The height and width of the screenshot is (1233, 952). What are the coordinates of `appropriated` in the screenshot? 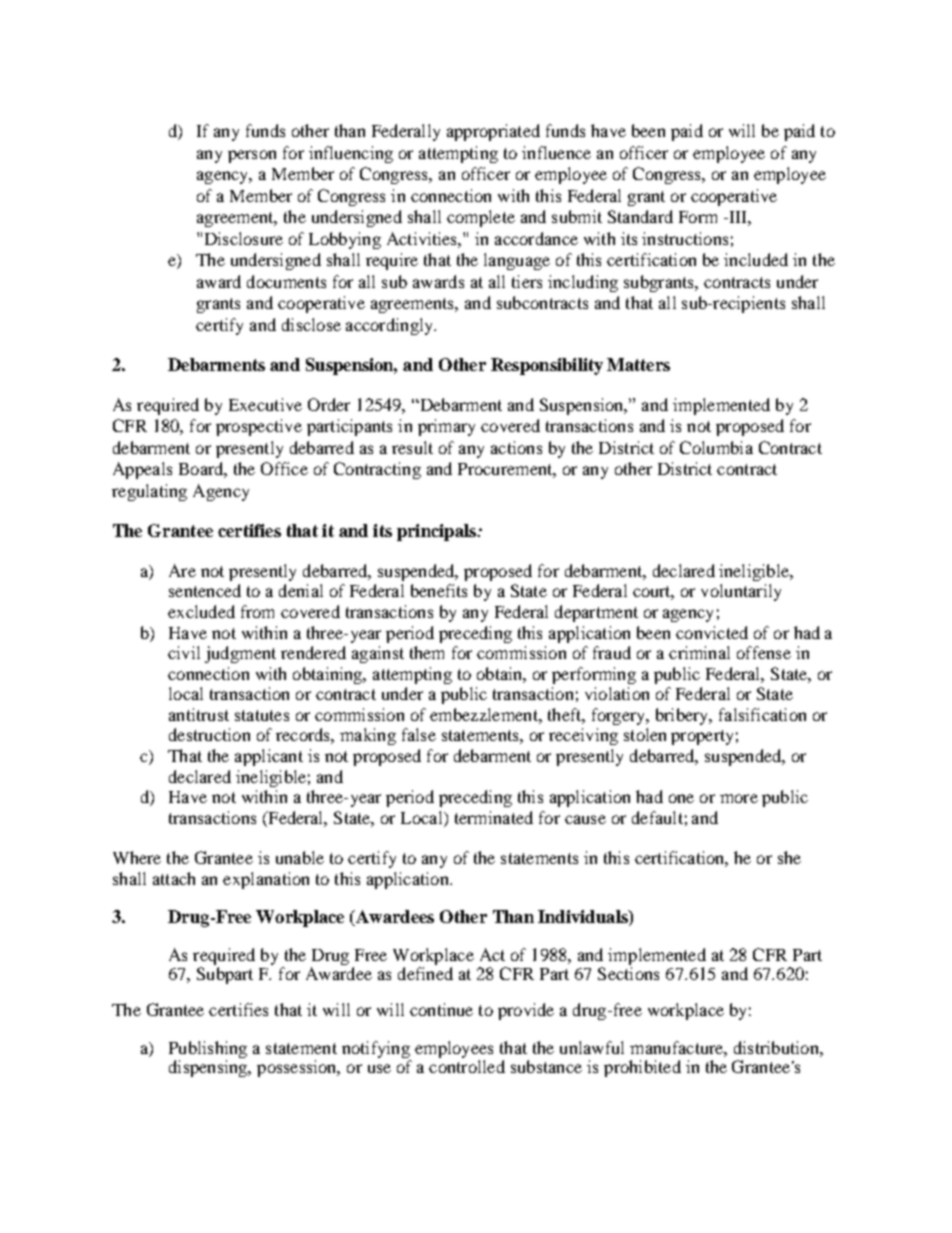 It's located at (493, 132).
